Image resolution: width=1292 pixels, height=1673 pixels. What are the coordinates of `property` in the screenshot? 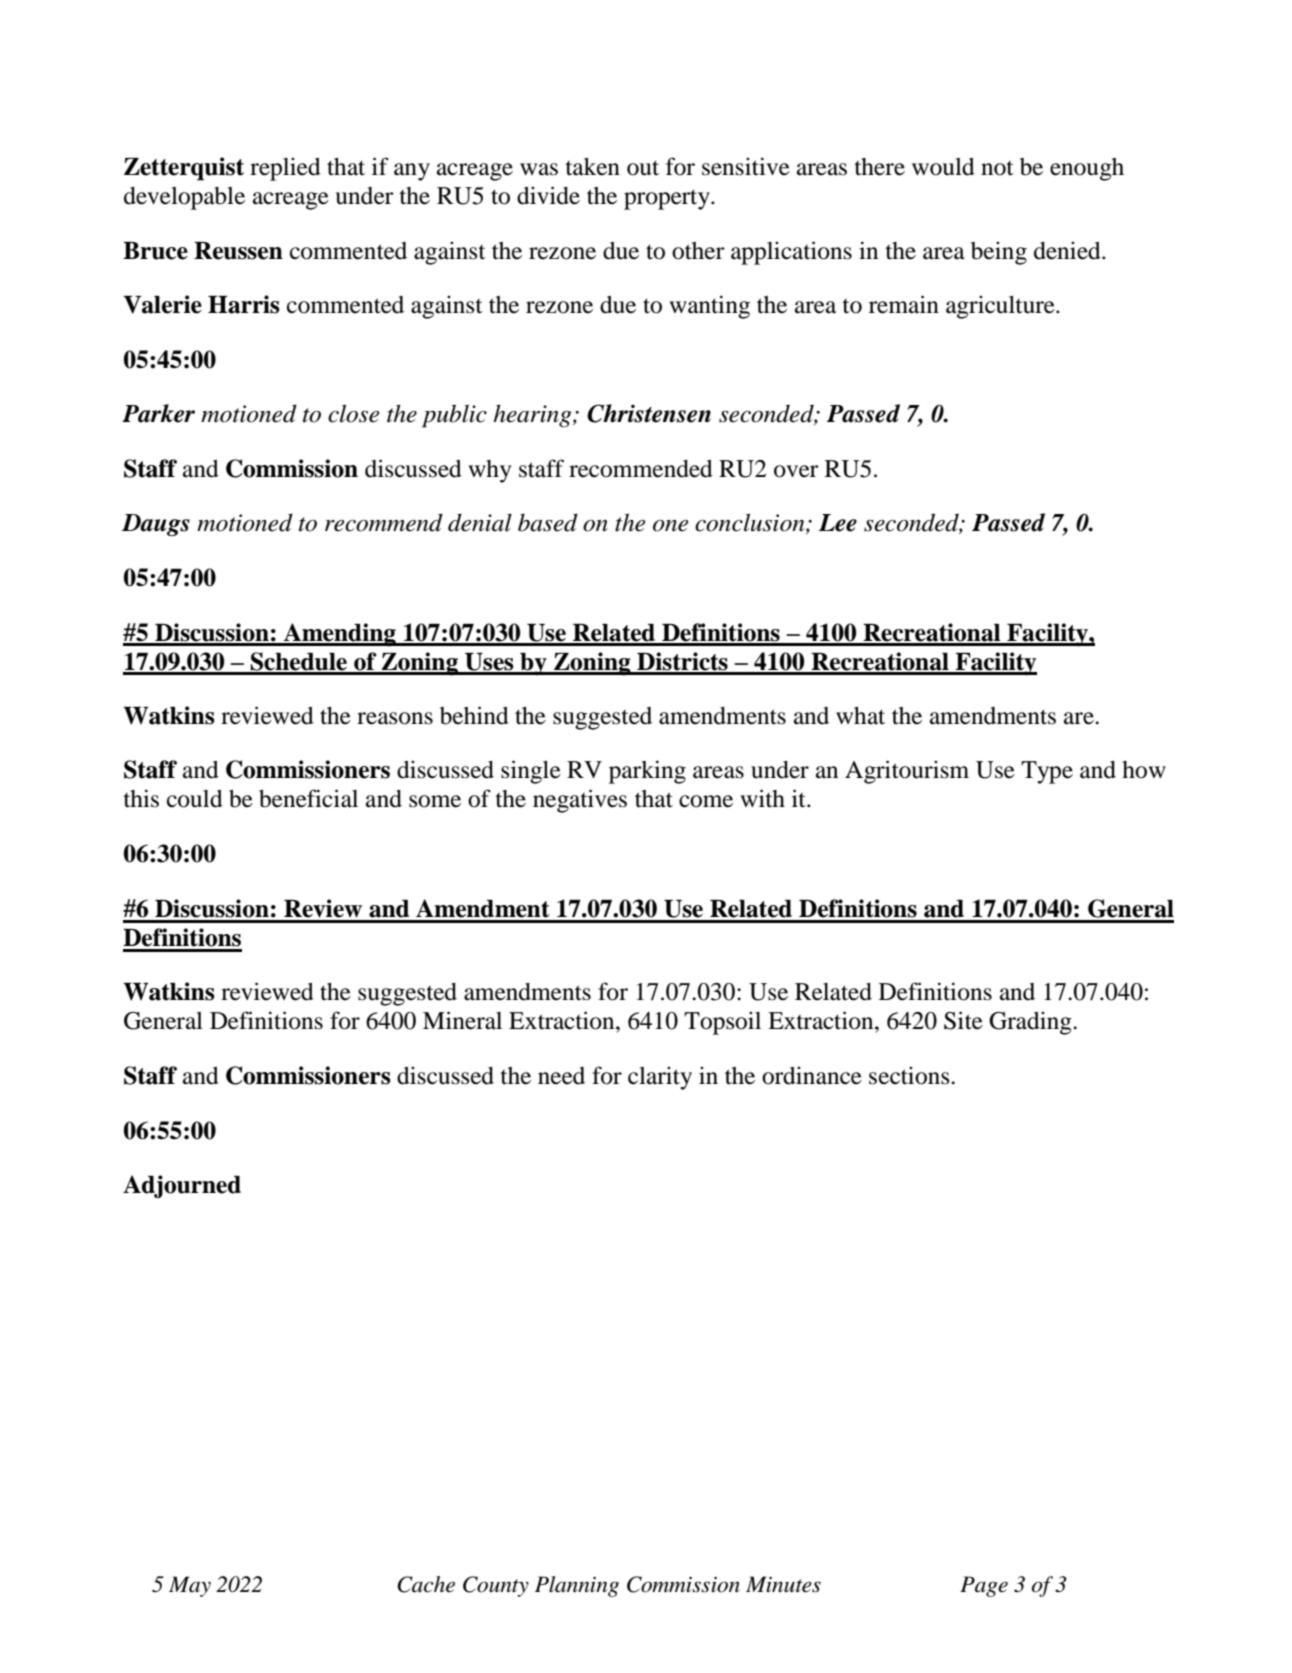 It's located at (668, 199).
